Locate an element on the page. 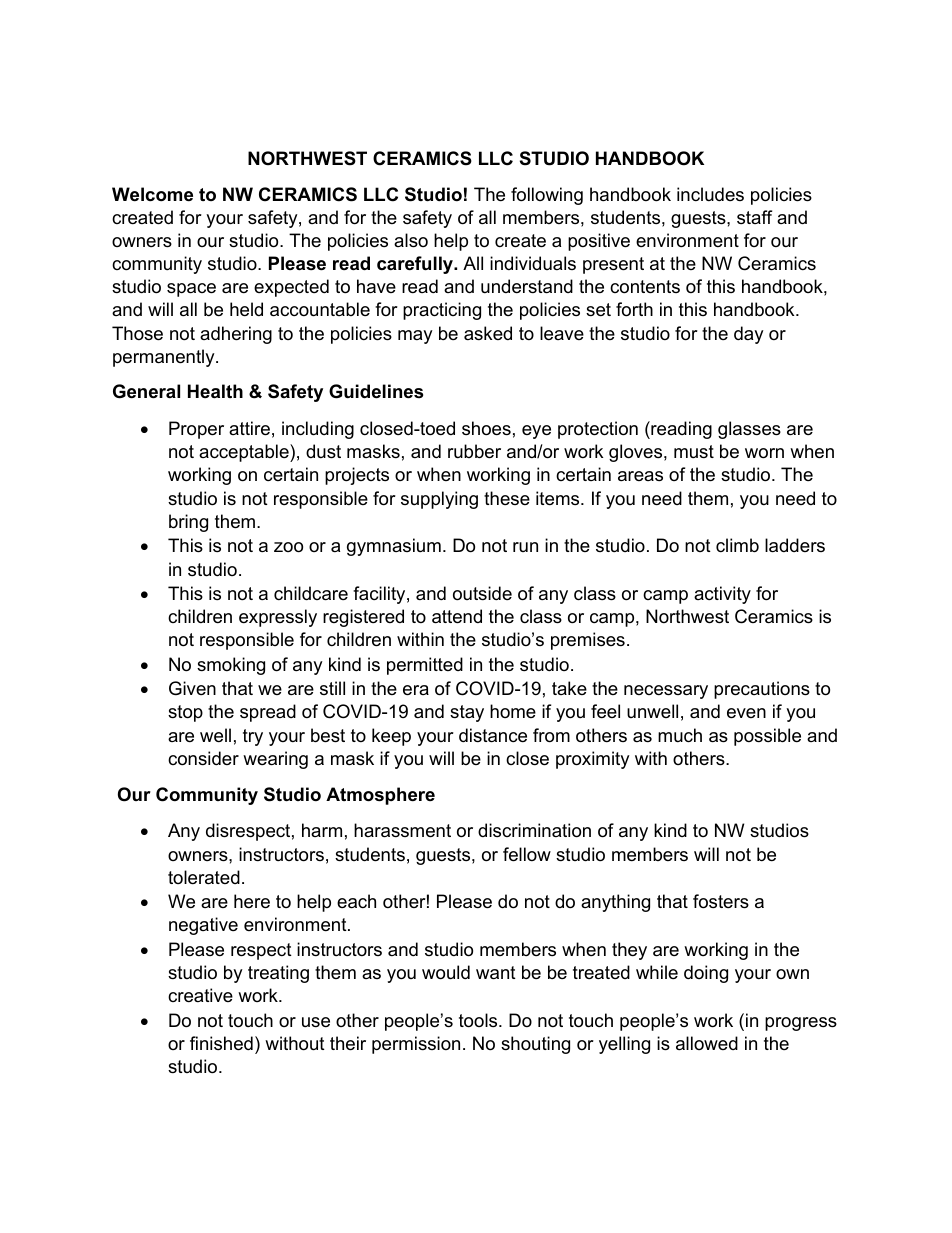 This image has height=1233, width=952. tools is located at coordinates (479, 1020).
